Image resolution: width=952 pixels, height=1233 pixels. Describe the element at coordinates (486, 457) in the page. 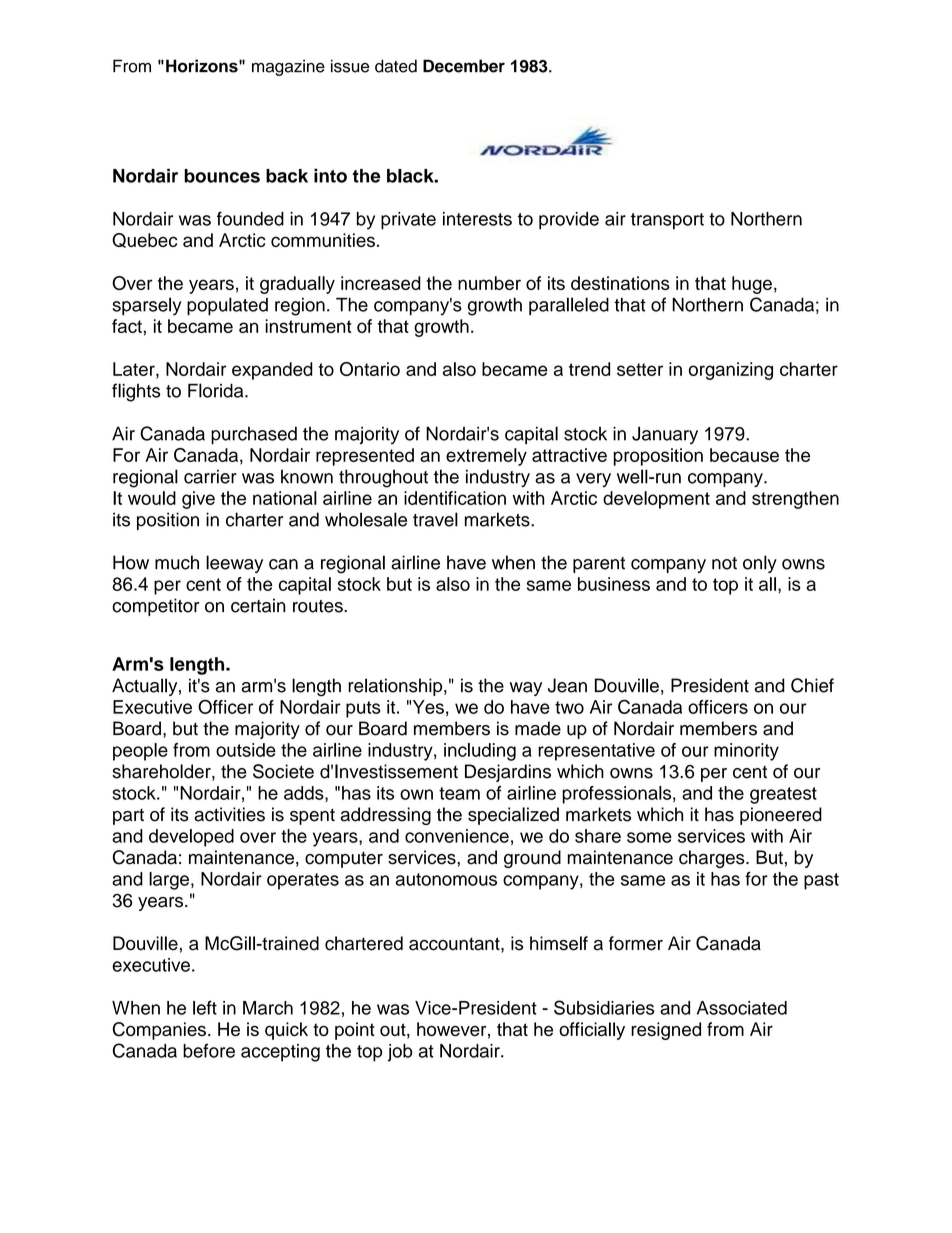

I see `extremely` at that location.
